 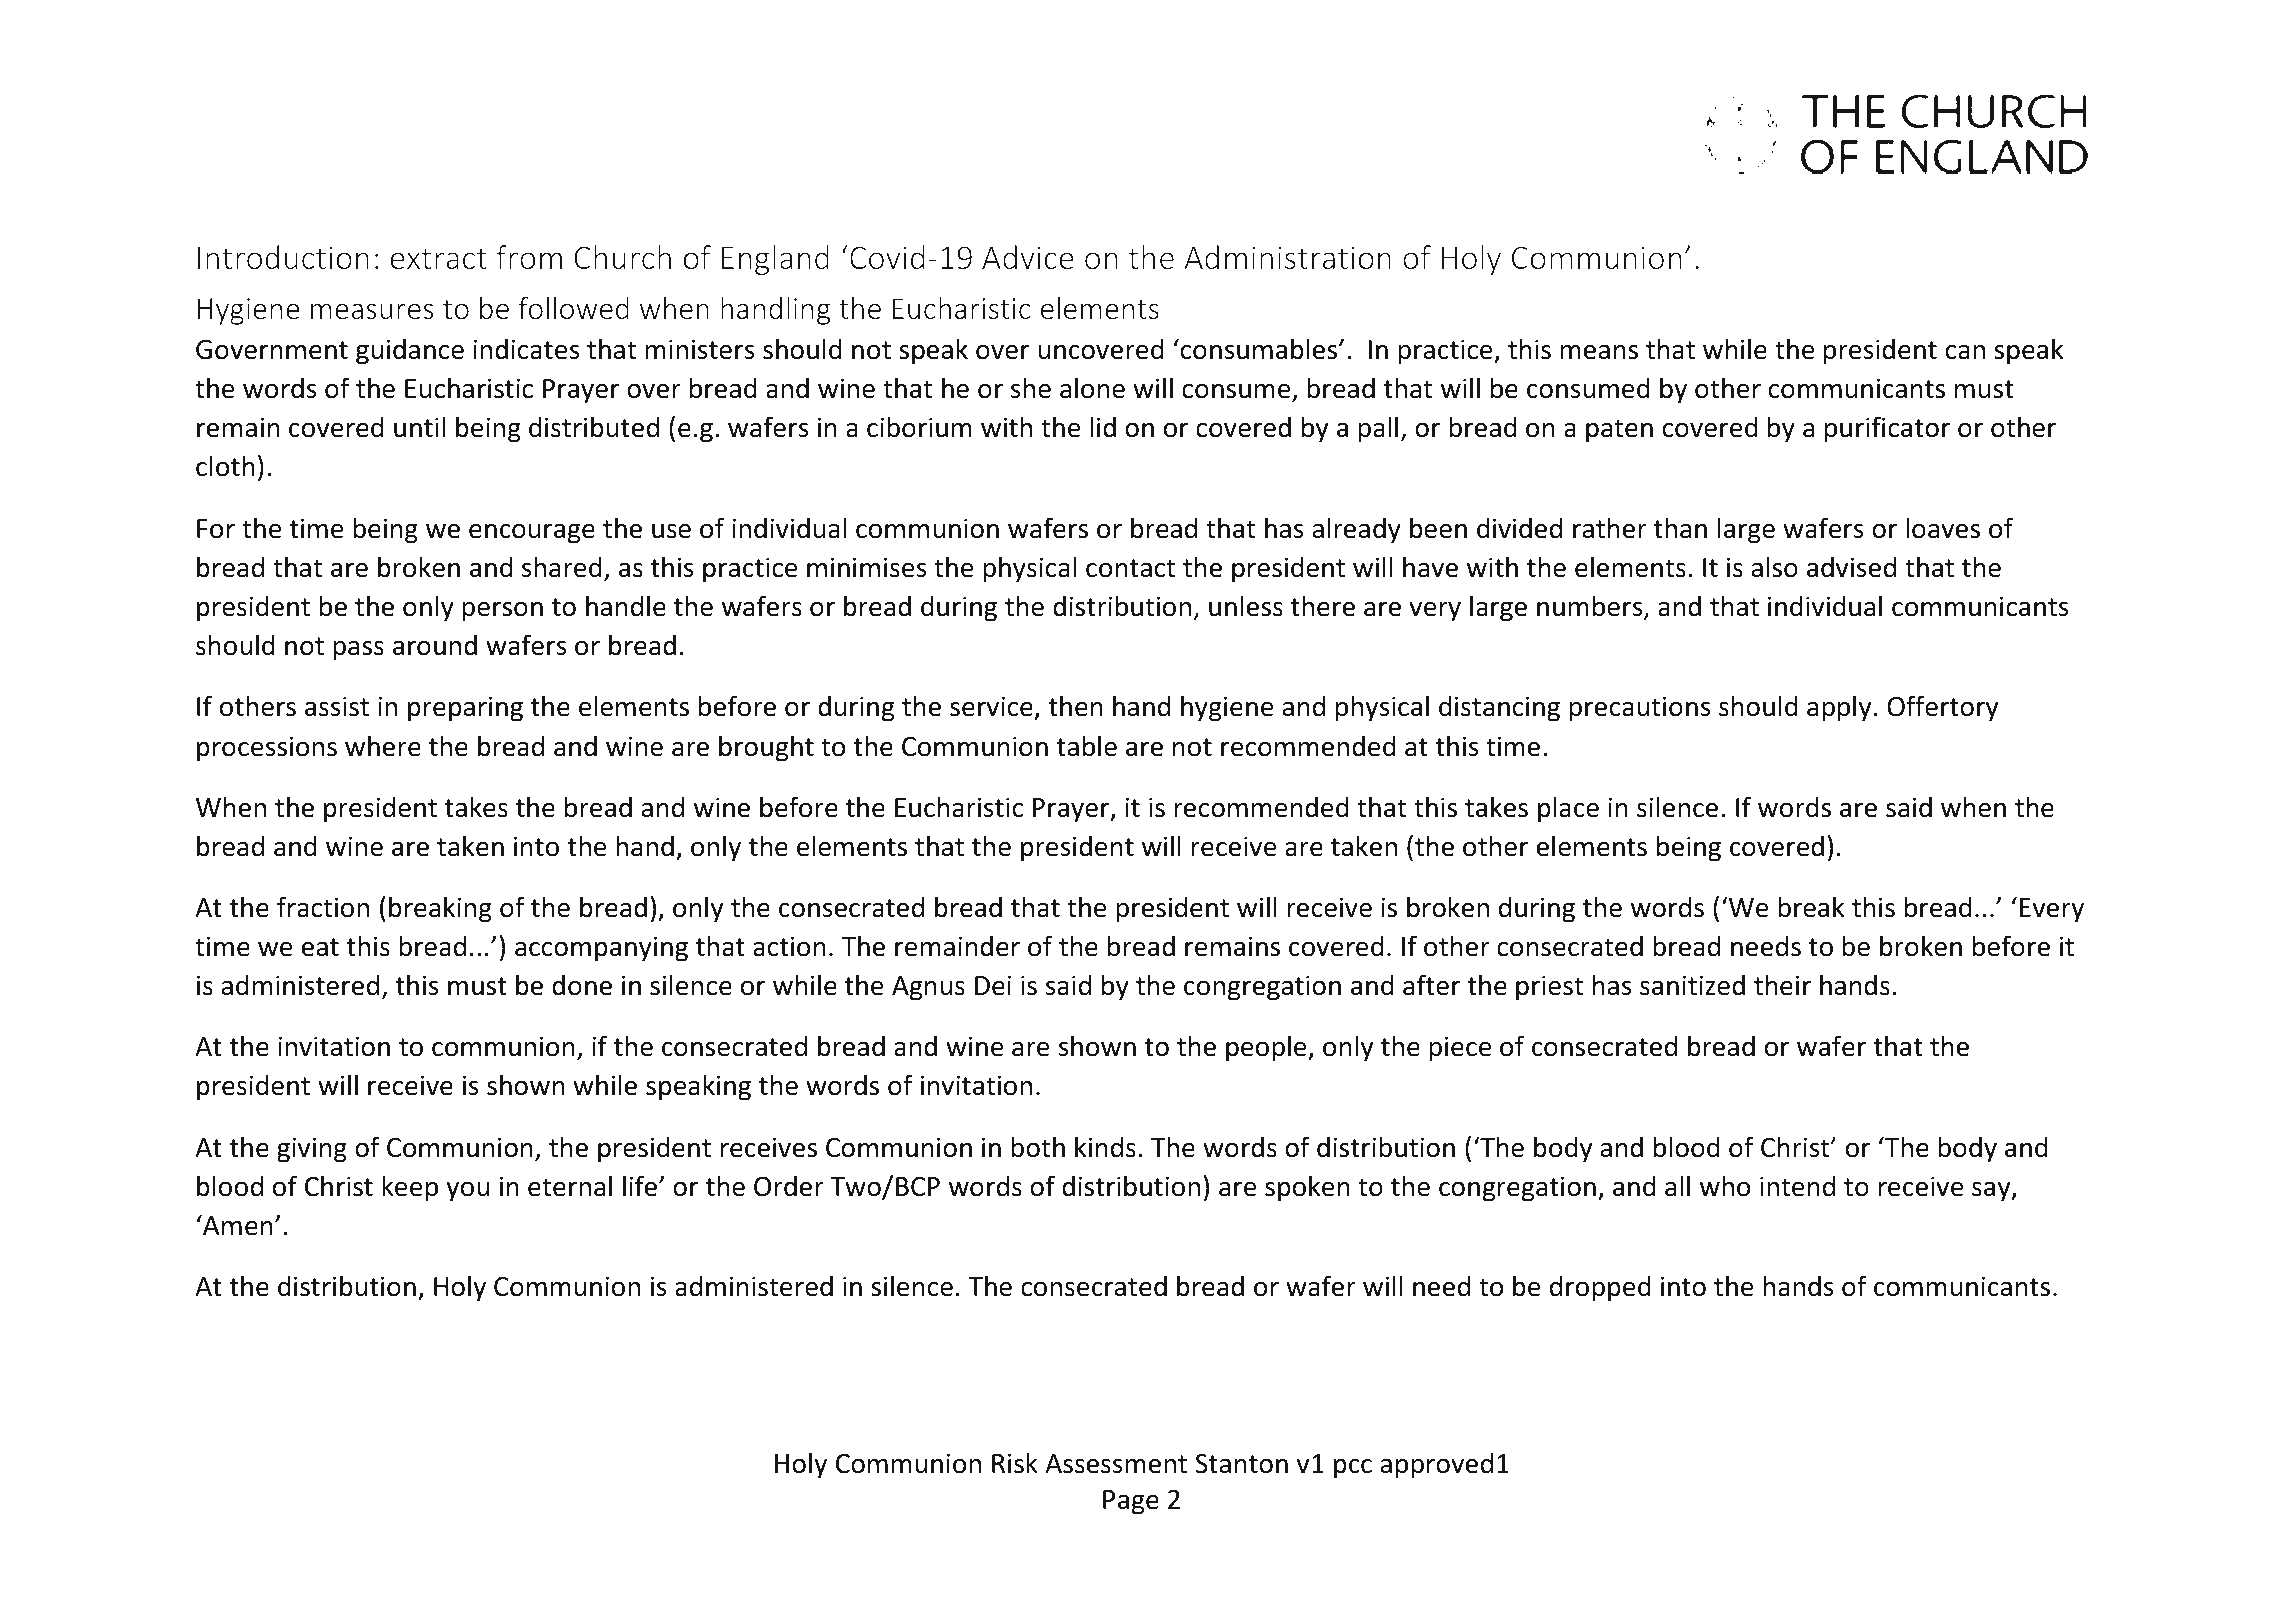 What do you see at coordinates (1075, 706) in the page?
I see `then` at bounding box center [1075, 706].
